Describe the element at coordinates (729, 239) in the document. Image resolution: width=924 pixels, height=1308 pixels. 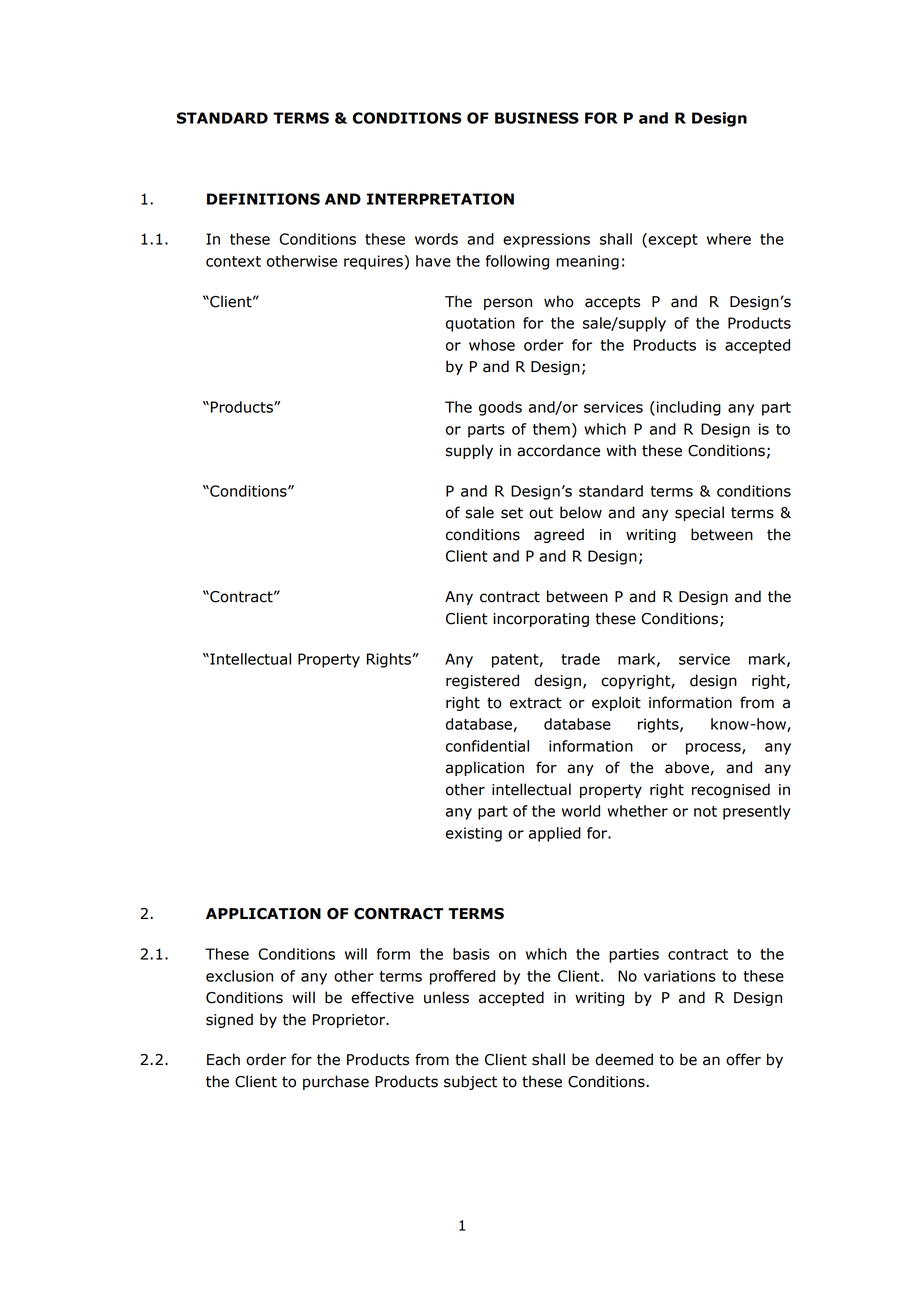
I see `where` at that location.
